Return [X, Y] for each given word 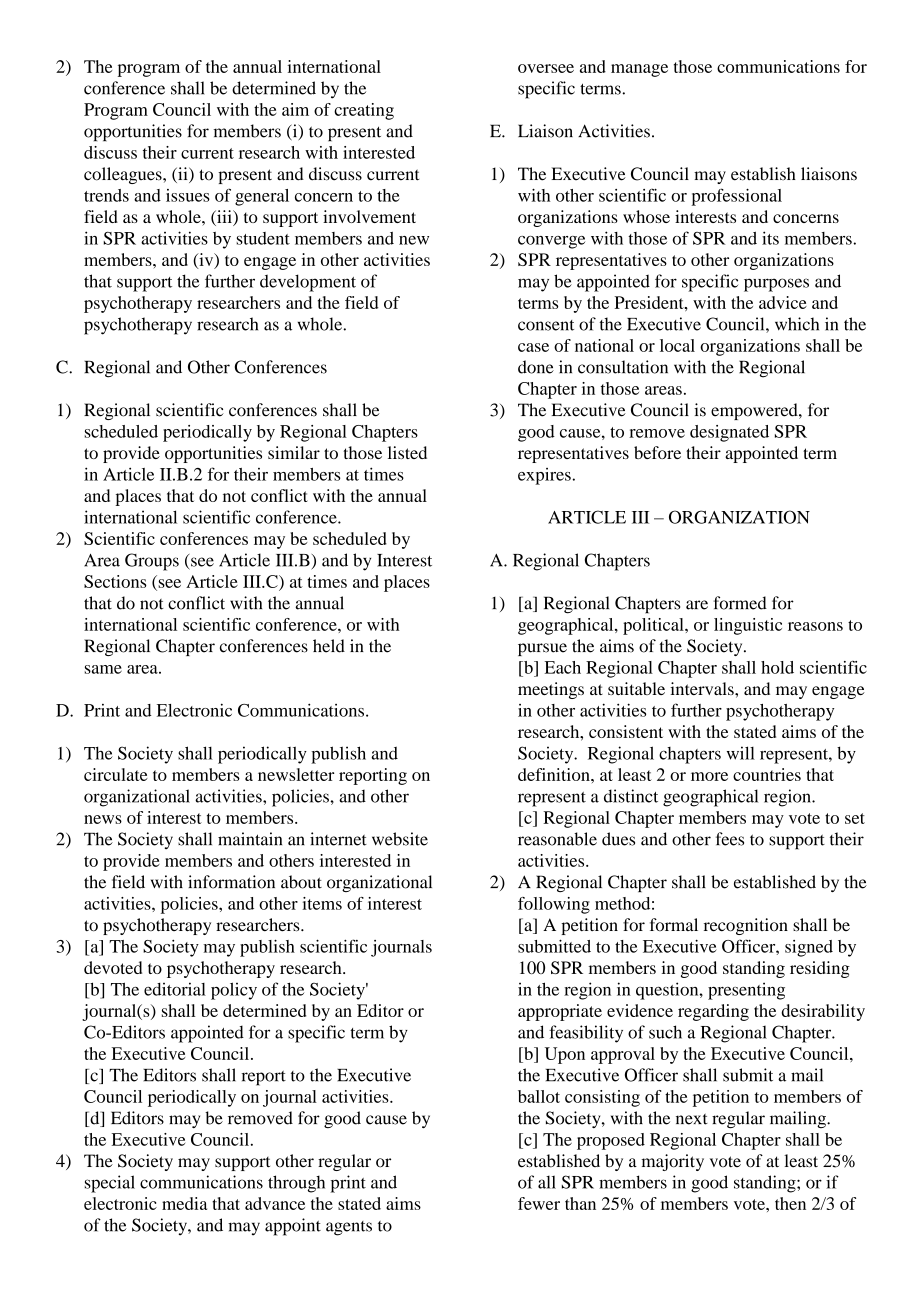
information [231, 882]
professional [737, 197]
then [790, 1203]
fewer [539, 1203]
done [536, 367]
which [797, 324]
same [103, 669]
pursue [542, 649]
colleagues [124, 175]
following [554, 905]
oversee [546, 68]
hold [777, 667]
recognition [746, 926]
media [184, 1203]
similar [294, 452]
